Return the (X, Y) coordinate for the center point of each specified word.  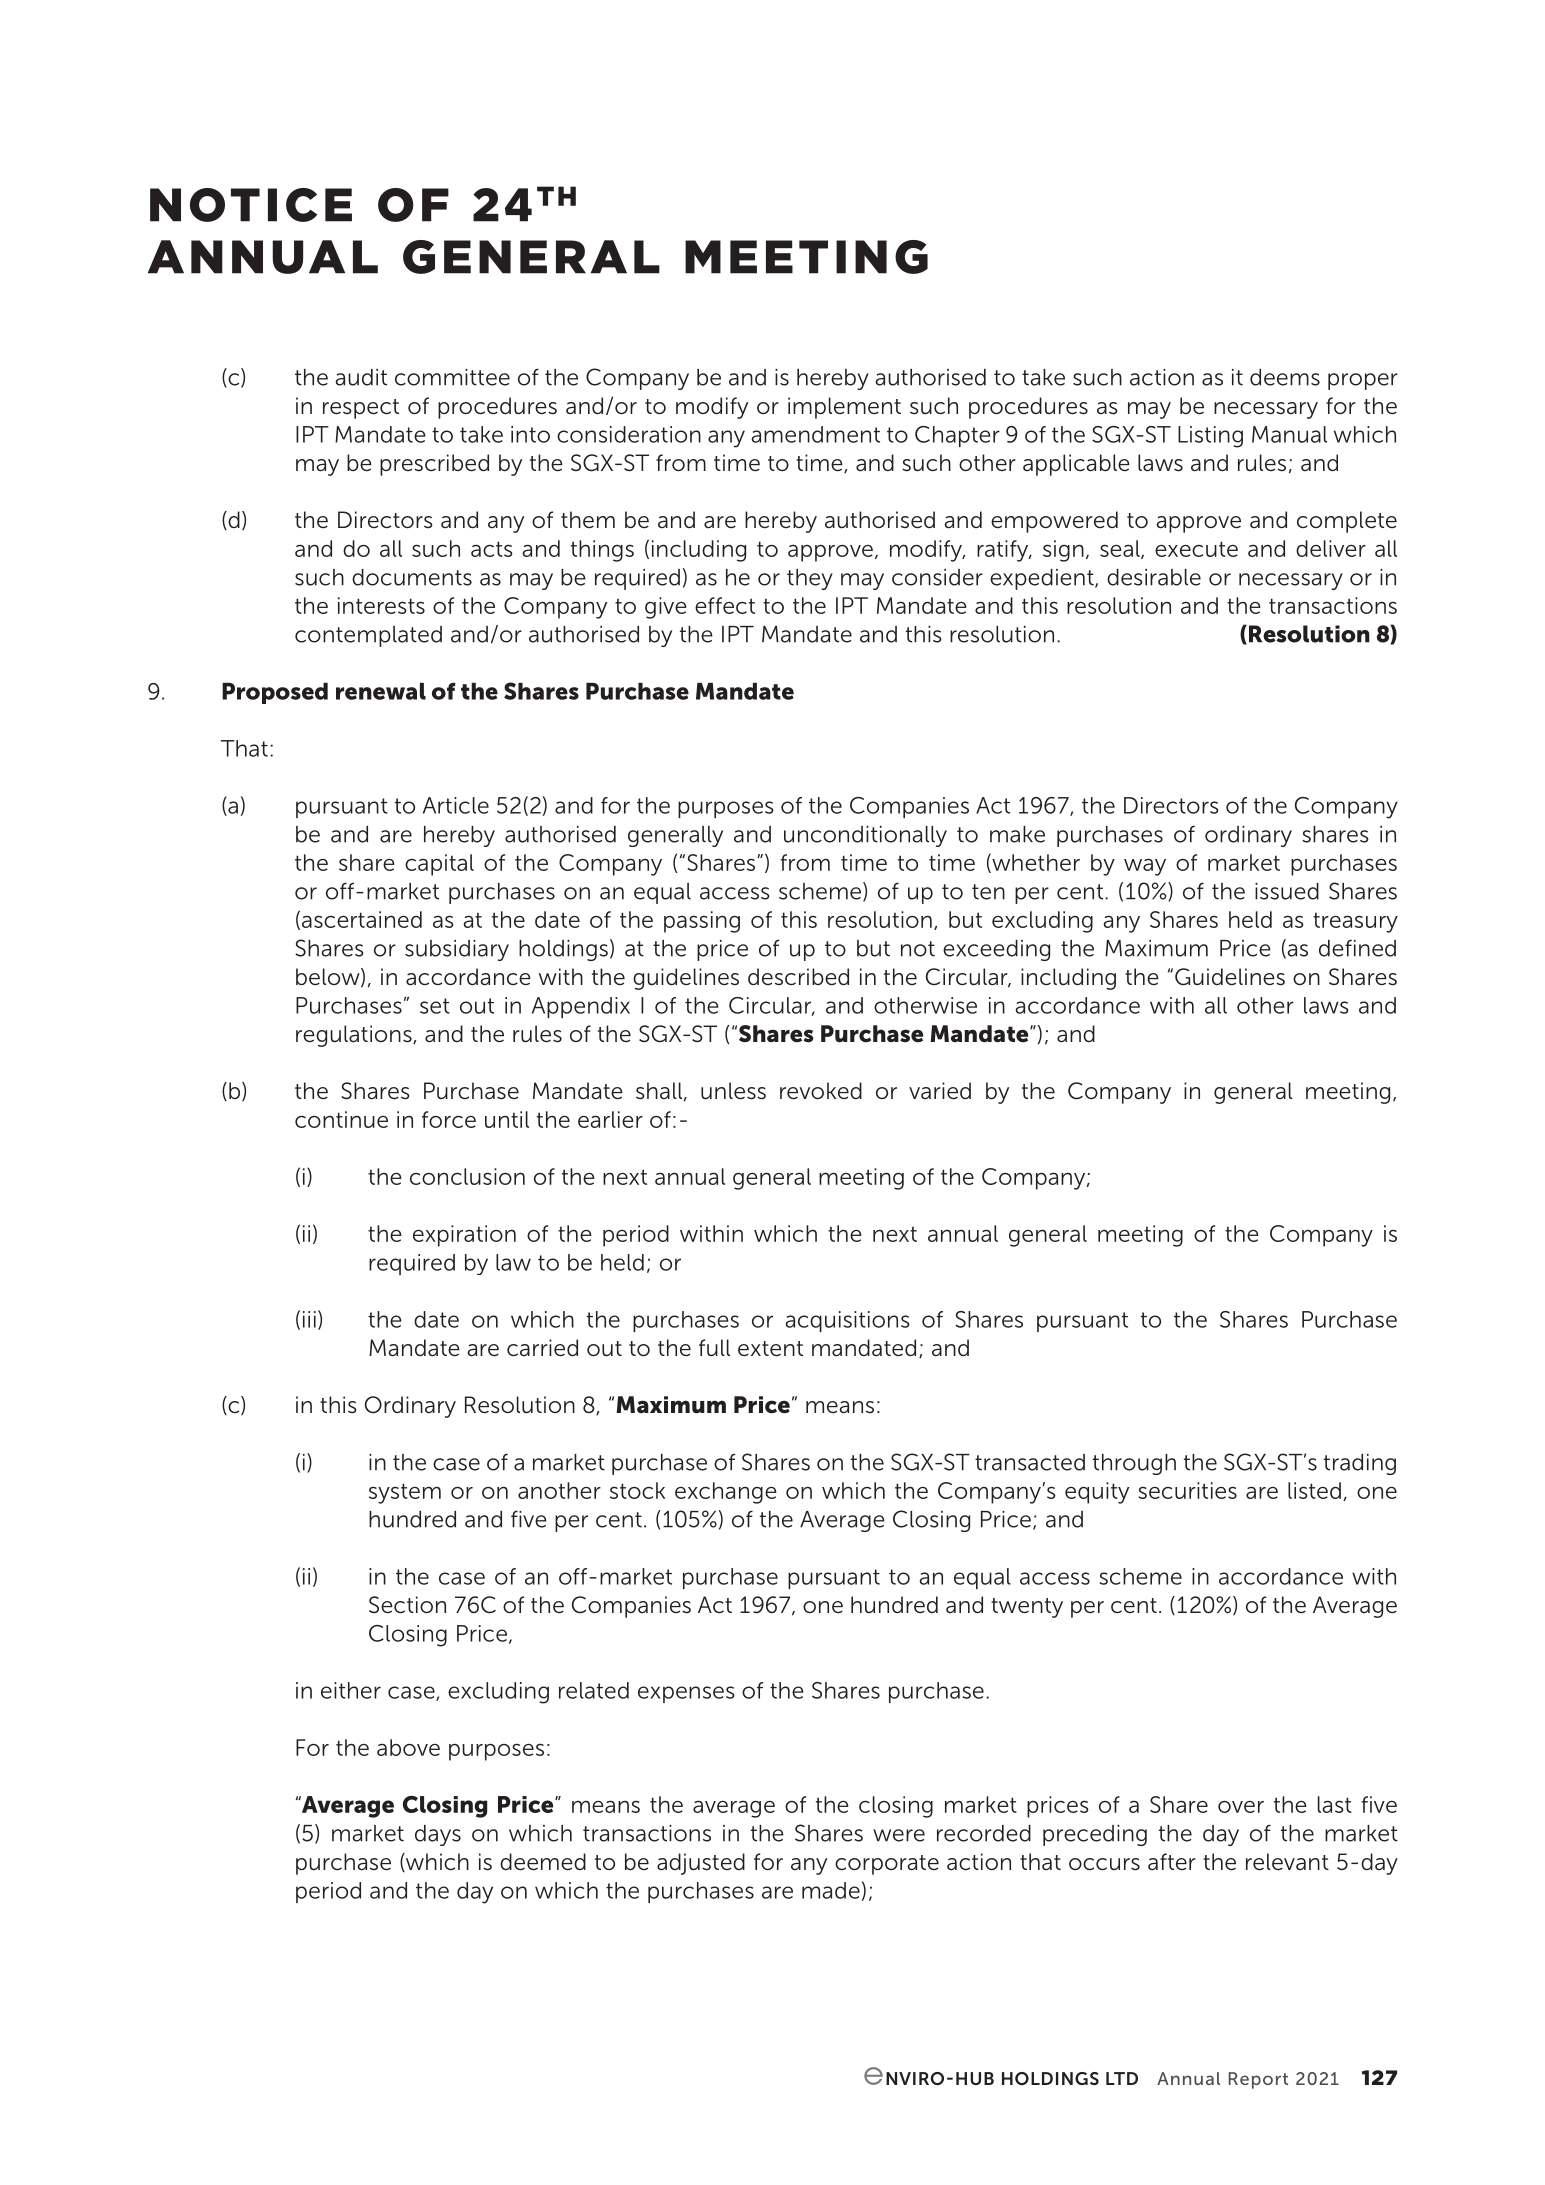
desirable (1154, 577)
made (831, 1890)
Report (1258, 2080)
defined (1357, 948)
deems (1285, 377)
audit (361, 377)
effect (725, 605)
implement (844, 408)
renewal (381, 691)
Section (407, 1605)
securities (1187, 1490)
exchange (726, 1493)
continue (341, 1119)
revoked (821, 1091)
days (438, 1835)
